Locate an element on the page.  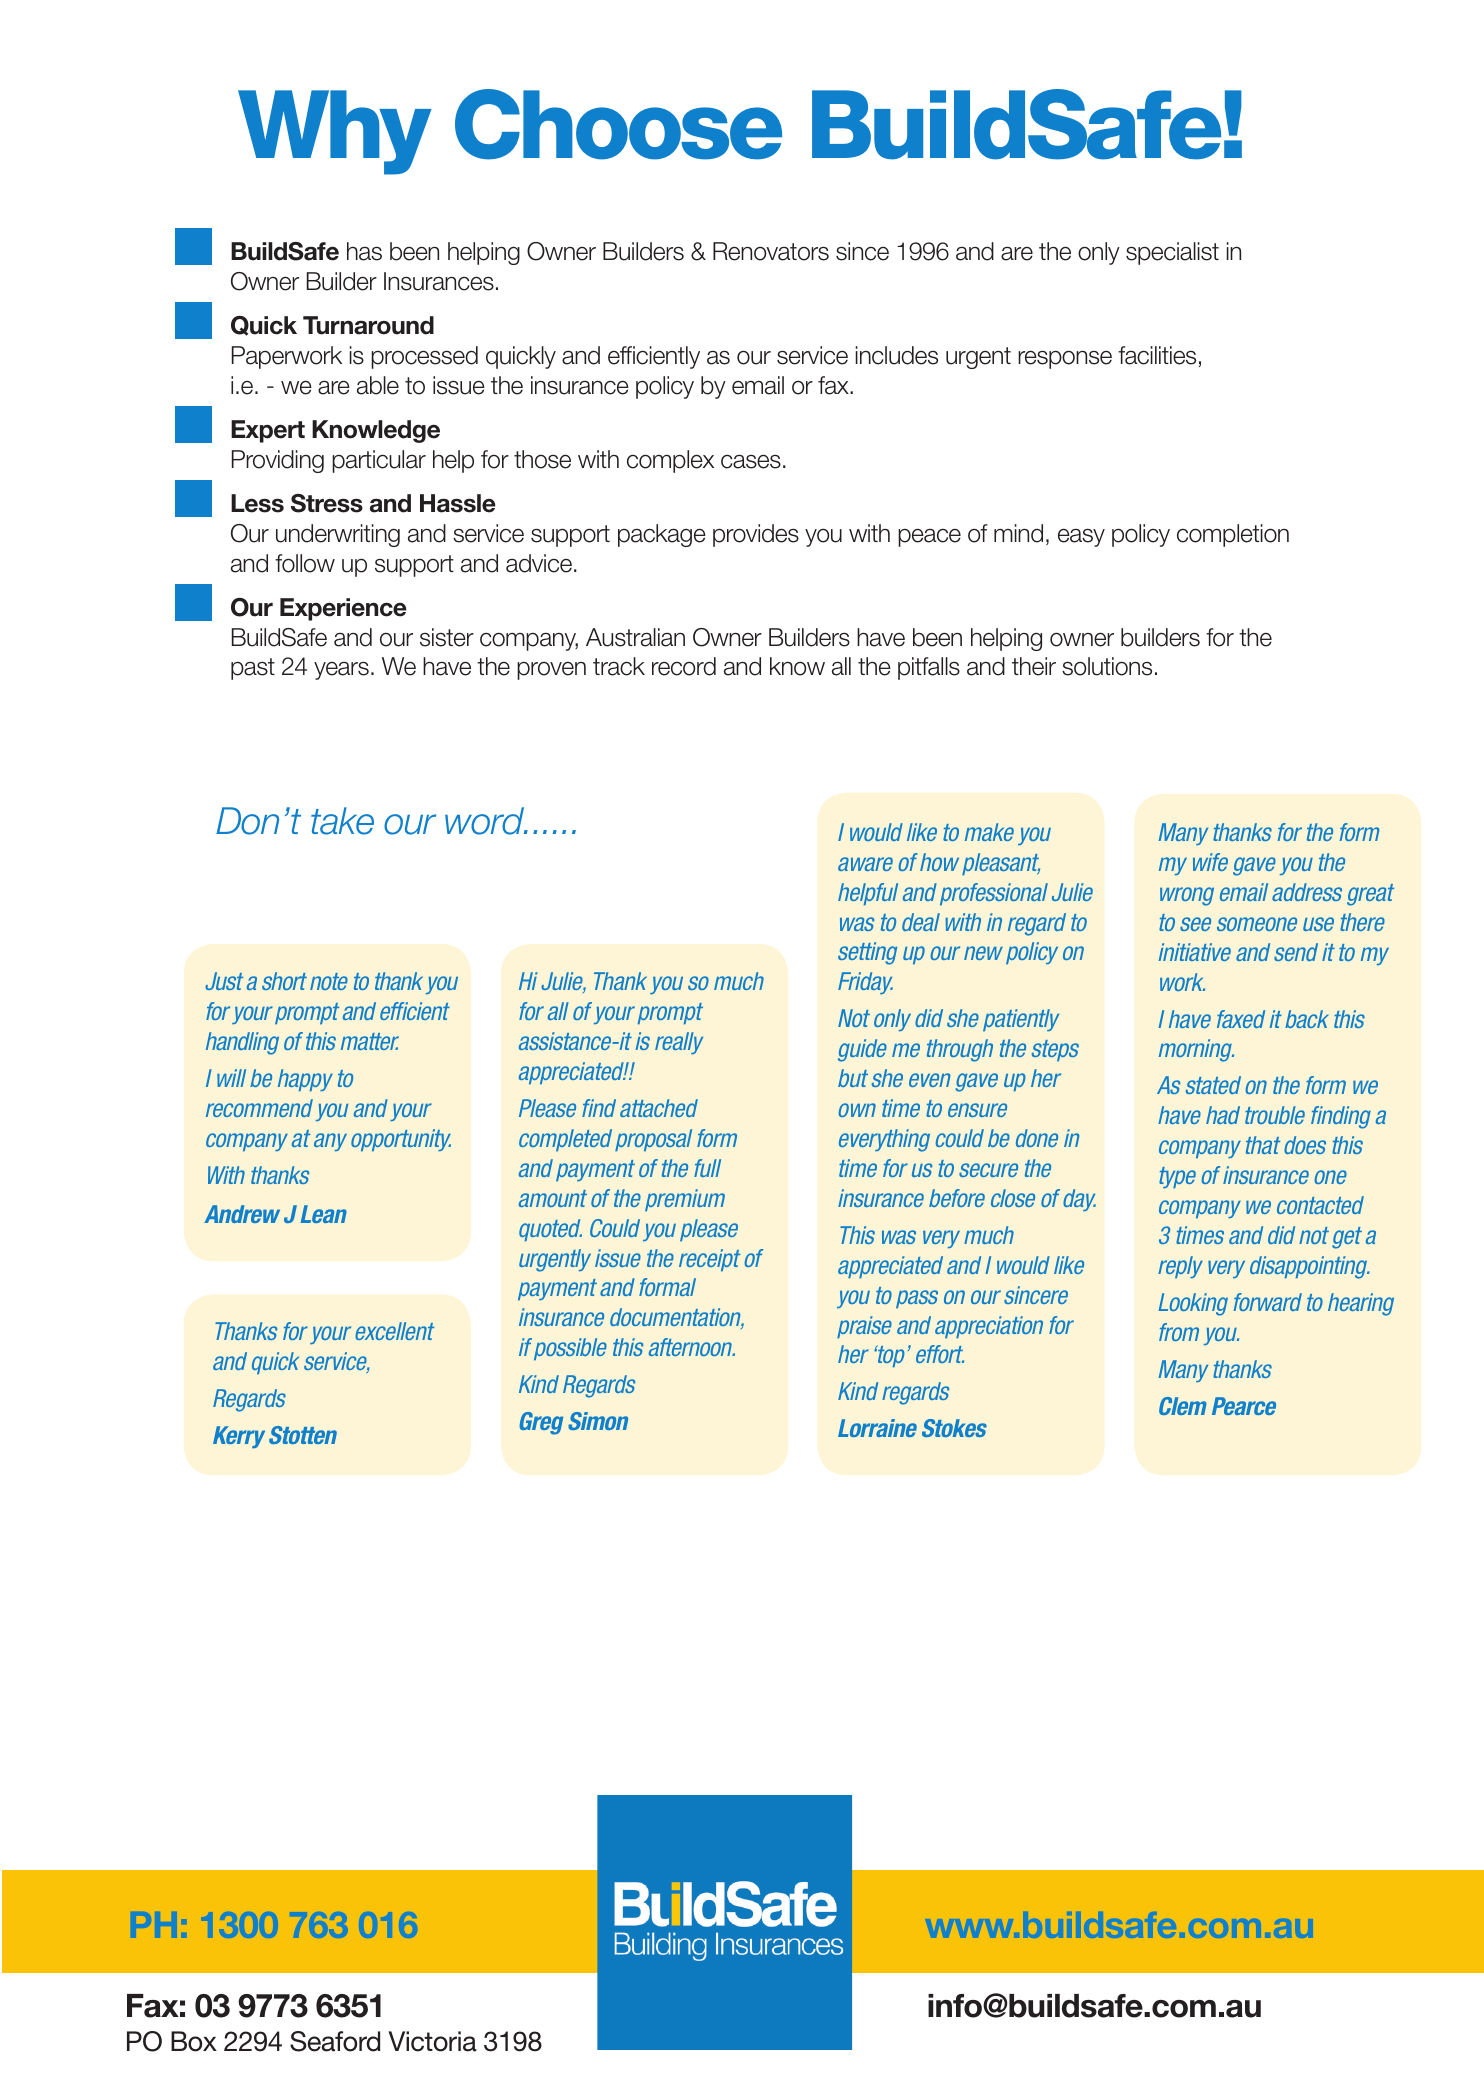
but is located at coordinates (853, 1078).
